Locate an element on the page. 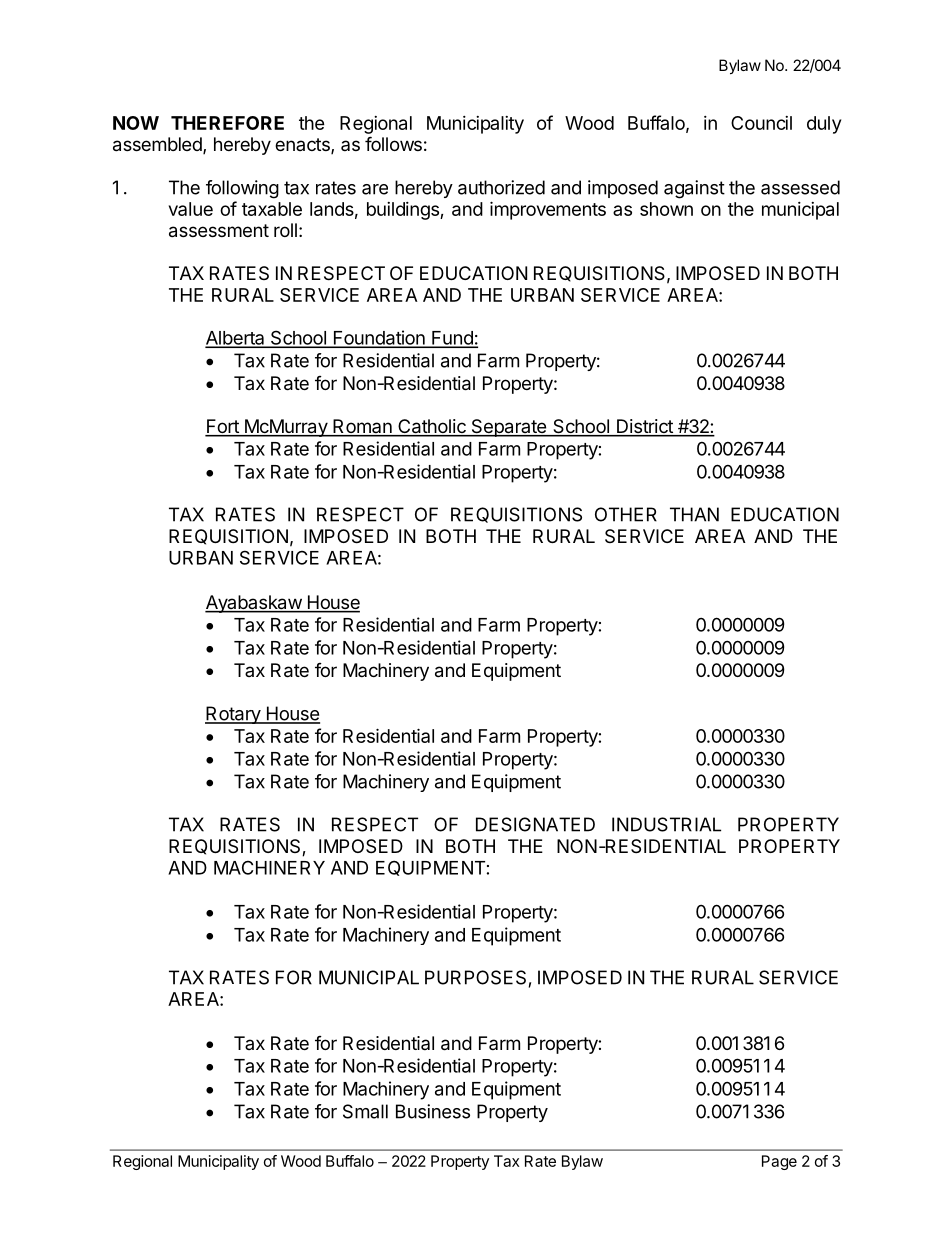 The height and width of the image is (1233, 952). THEREFORE is located at coordinates (227, 123).
